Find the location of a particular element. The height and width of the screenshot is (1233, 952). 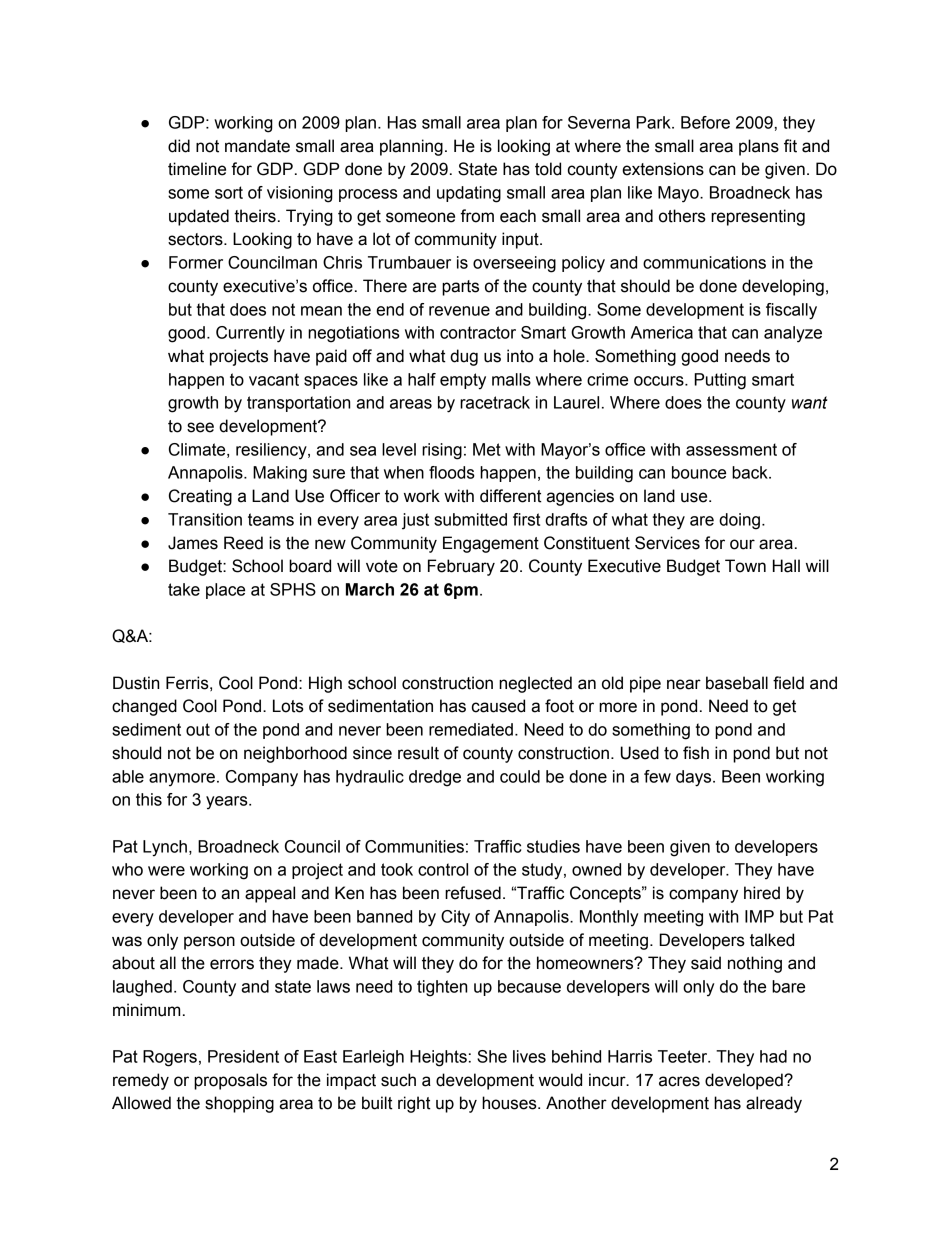

floods is located at coordinates (452, 472).
